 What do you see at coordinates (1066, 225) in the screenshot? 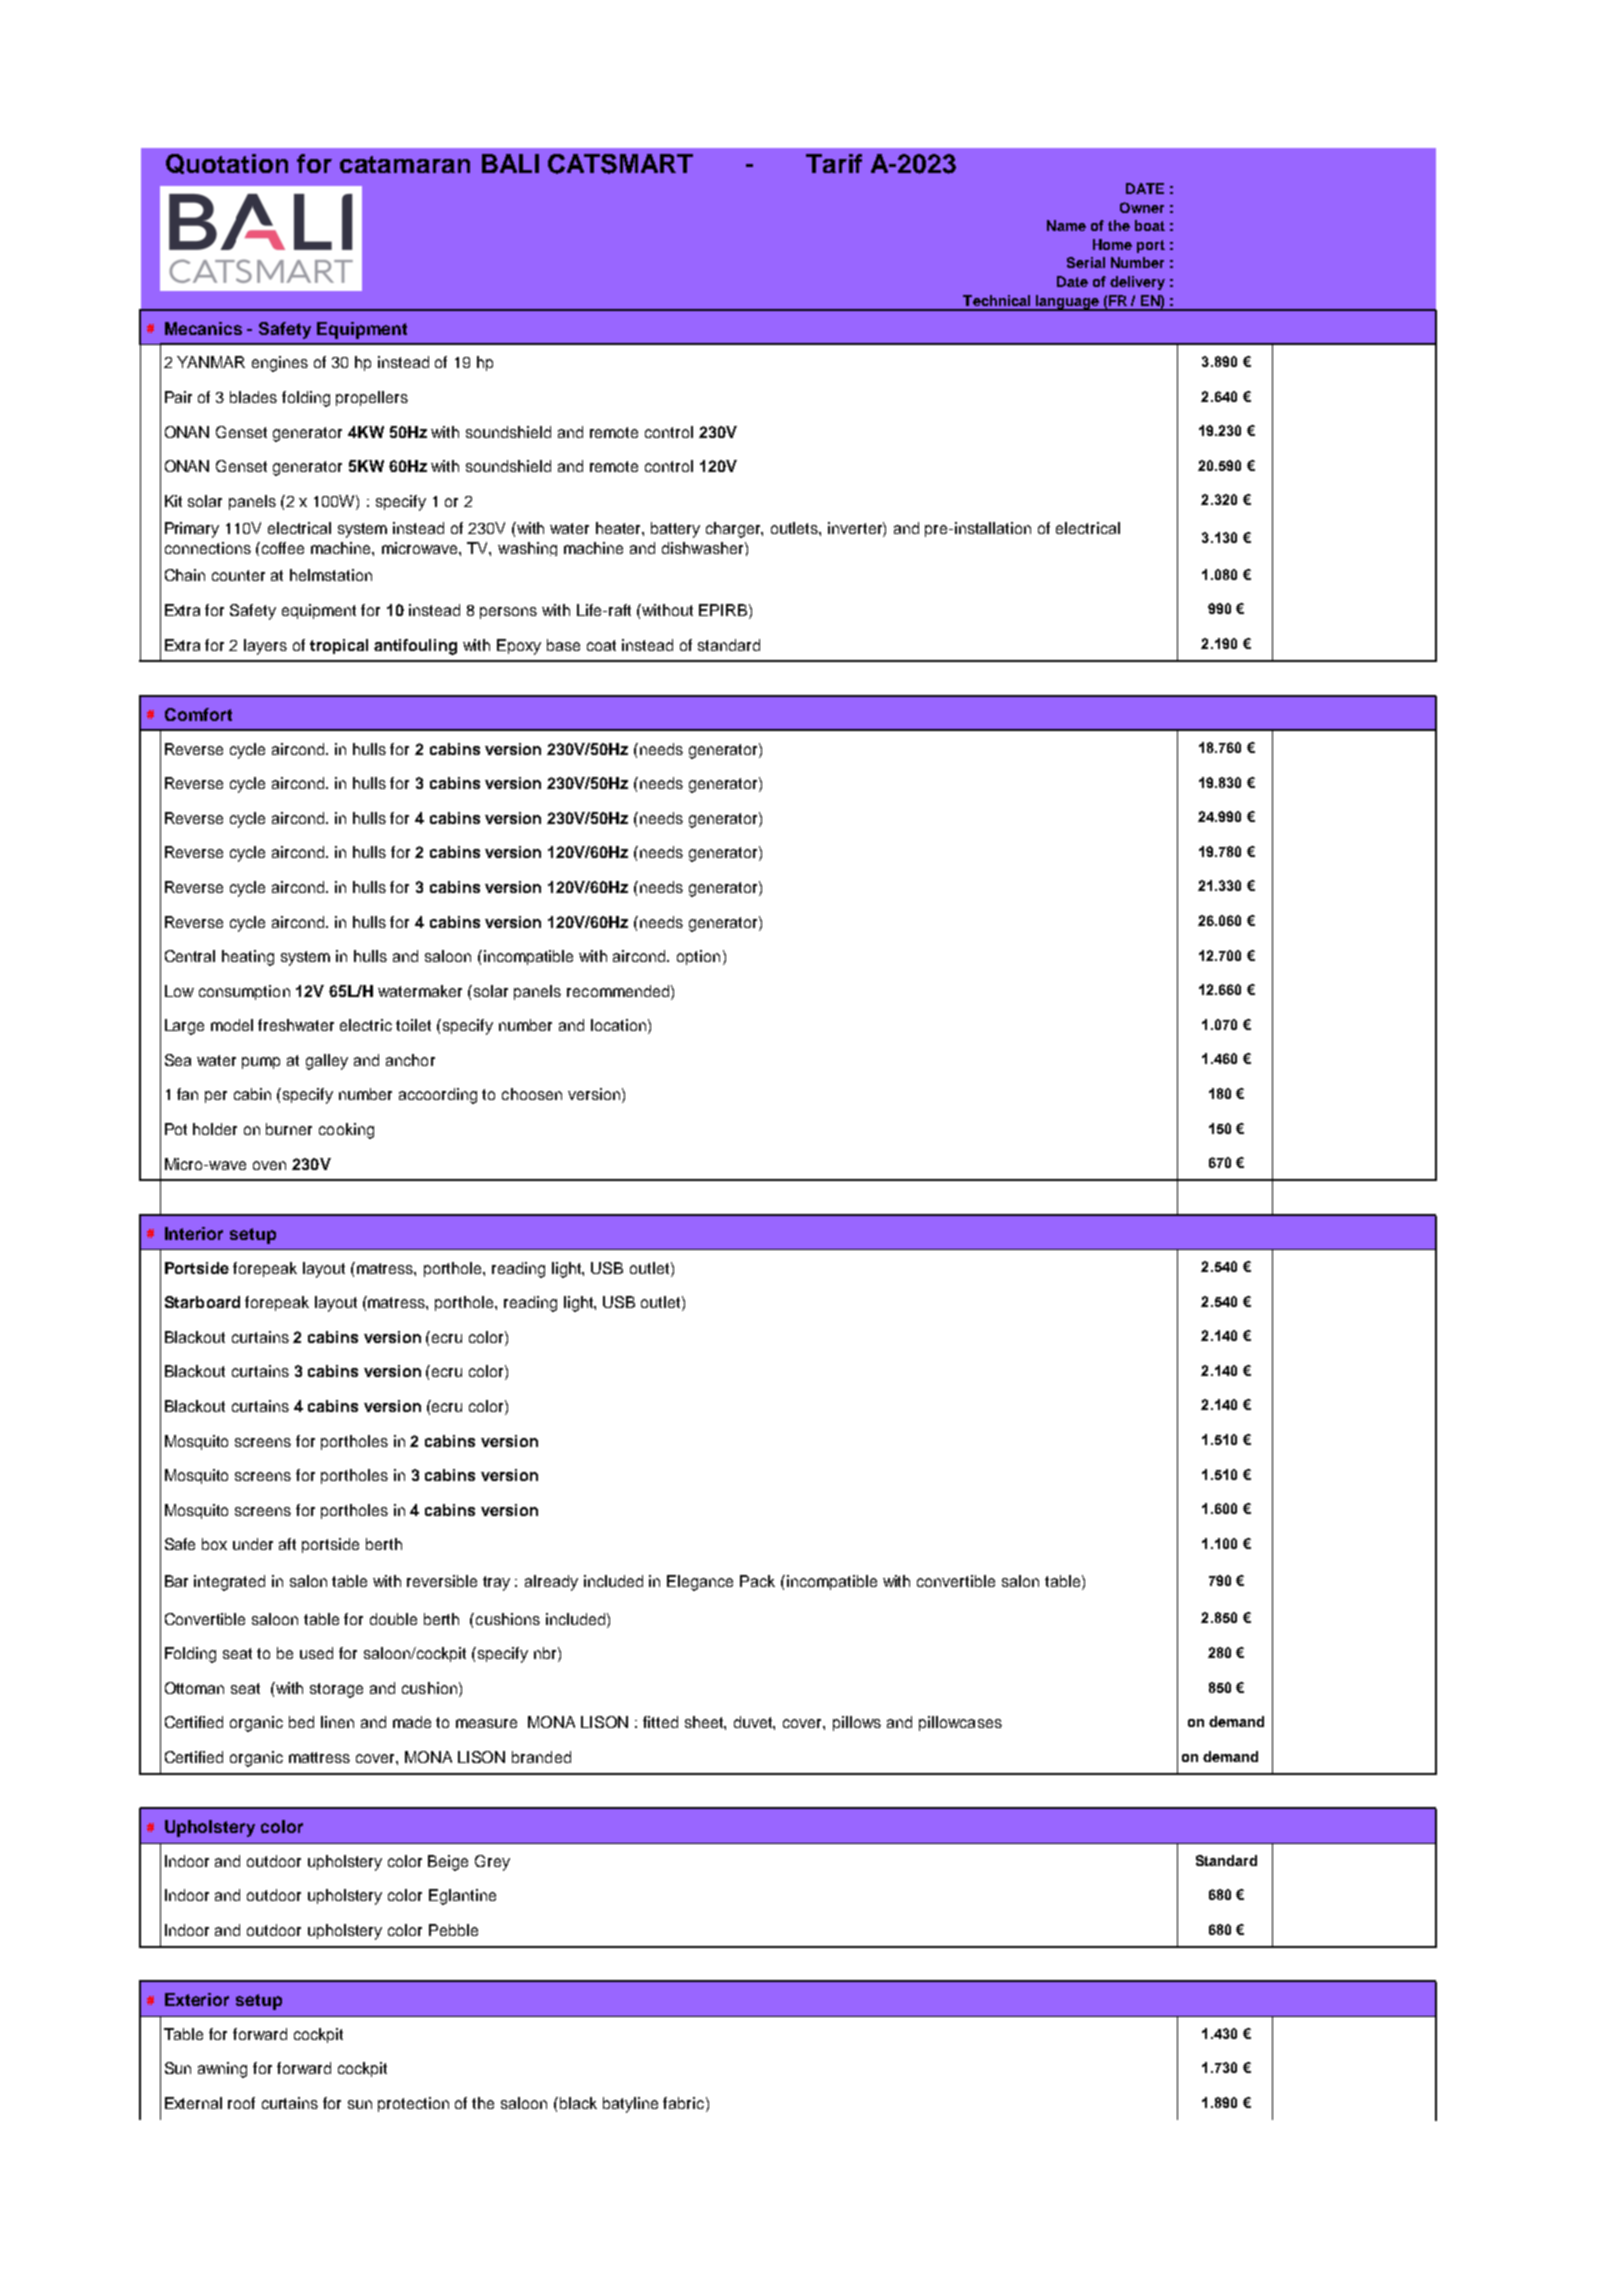
I see `Name` at bounding box center [1066, 225].
